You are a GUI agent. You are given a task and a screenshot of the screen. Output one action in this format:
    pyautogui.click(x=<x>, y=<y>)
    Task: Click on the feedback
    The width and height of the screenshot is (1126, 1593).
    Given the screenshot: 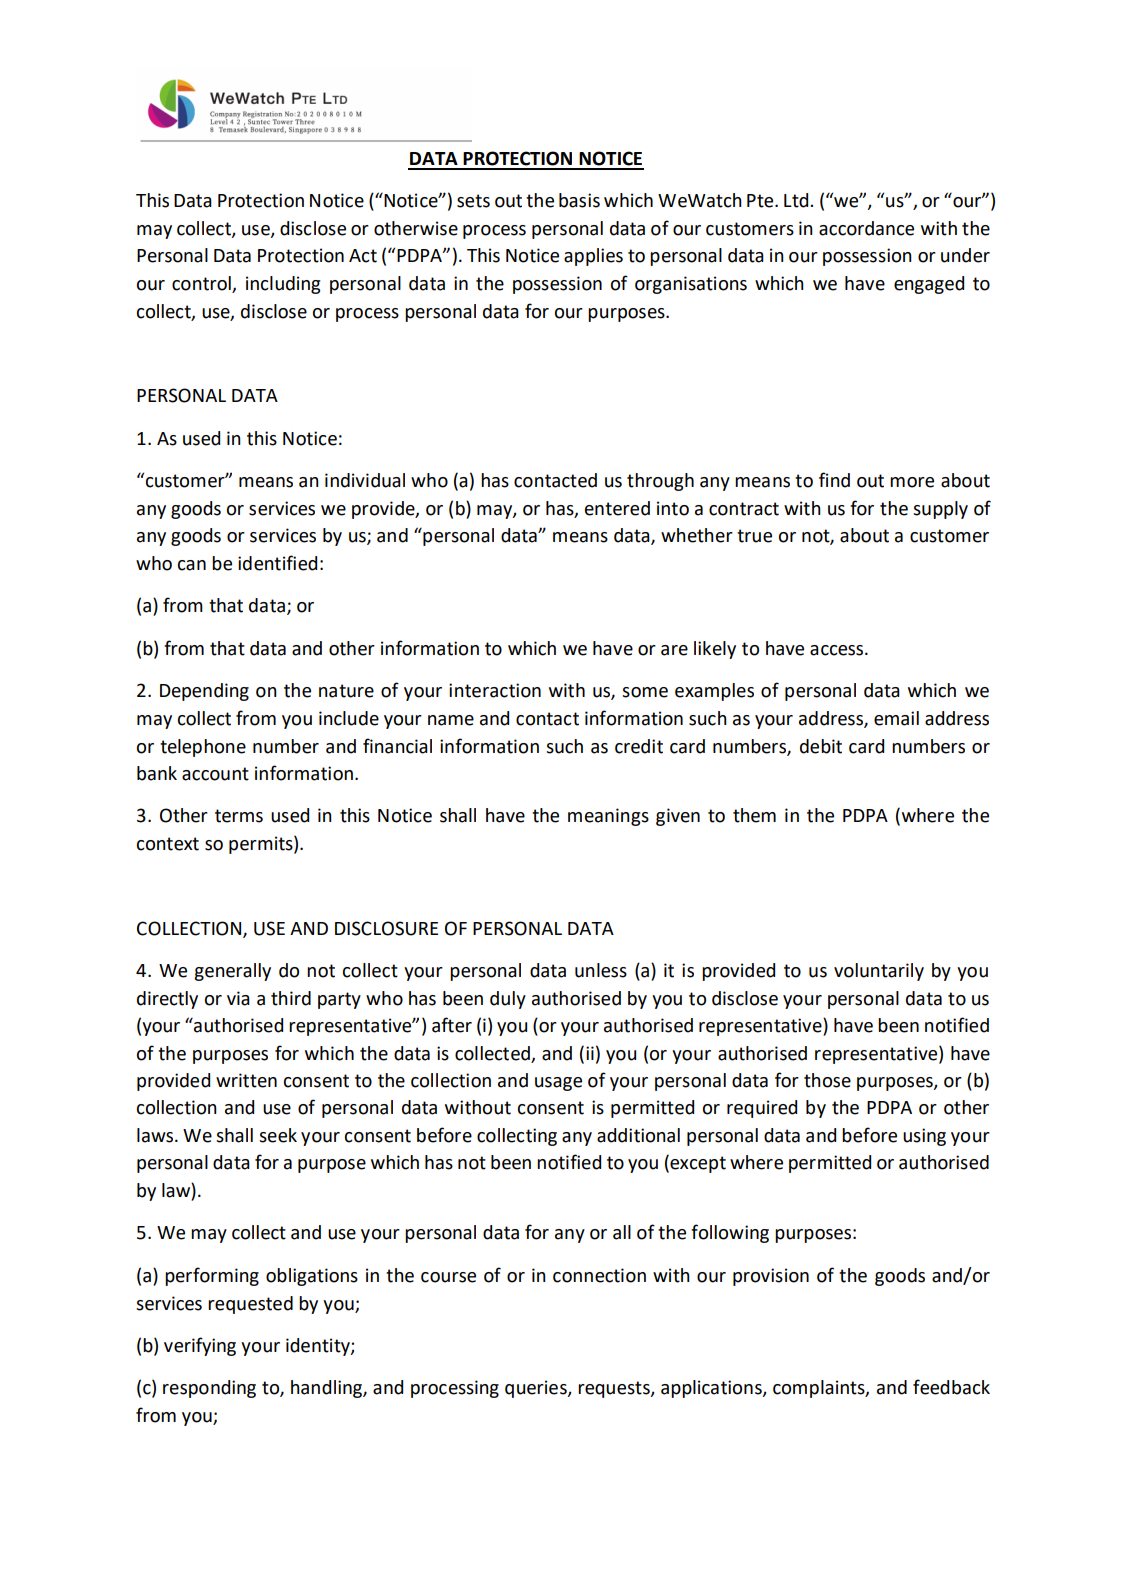 What is the action you would take?
    pyautogui.click(x=951, y=1387)
